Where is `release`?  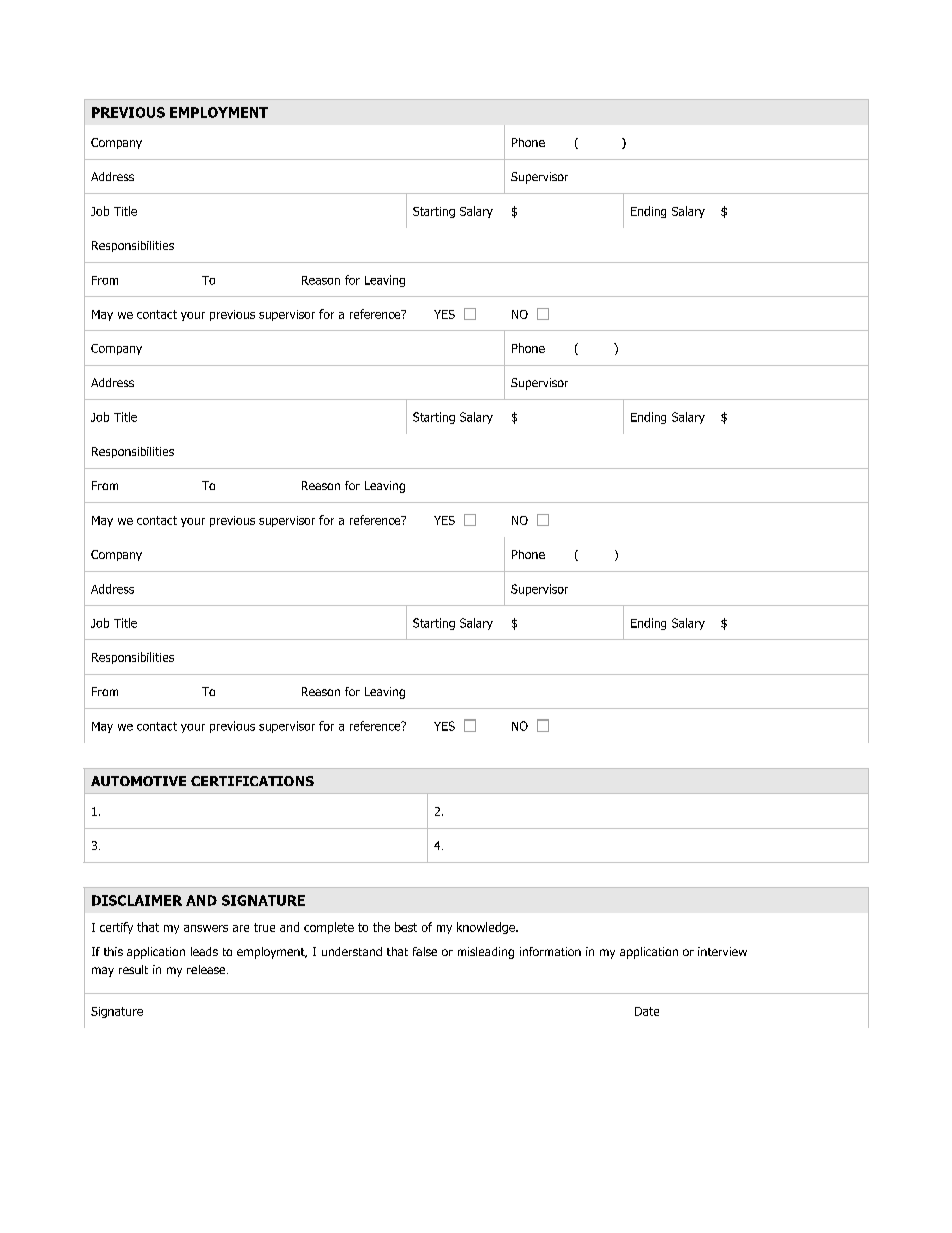 release is located at coordinates (207, 969).
